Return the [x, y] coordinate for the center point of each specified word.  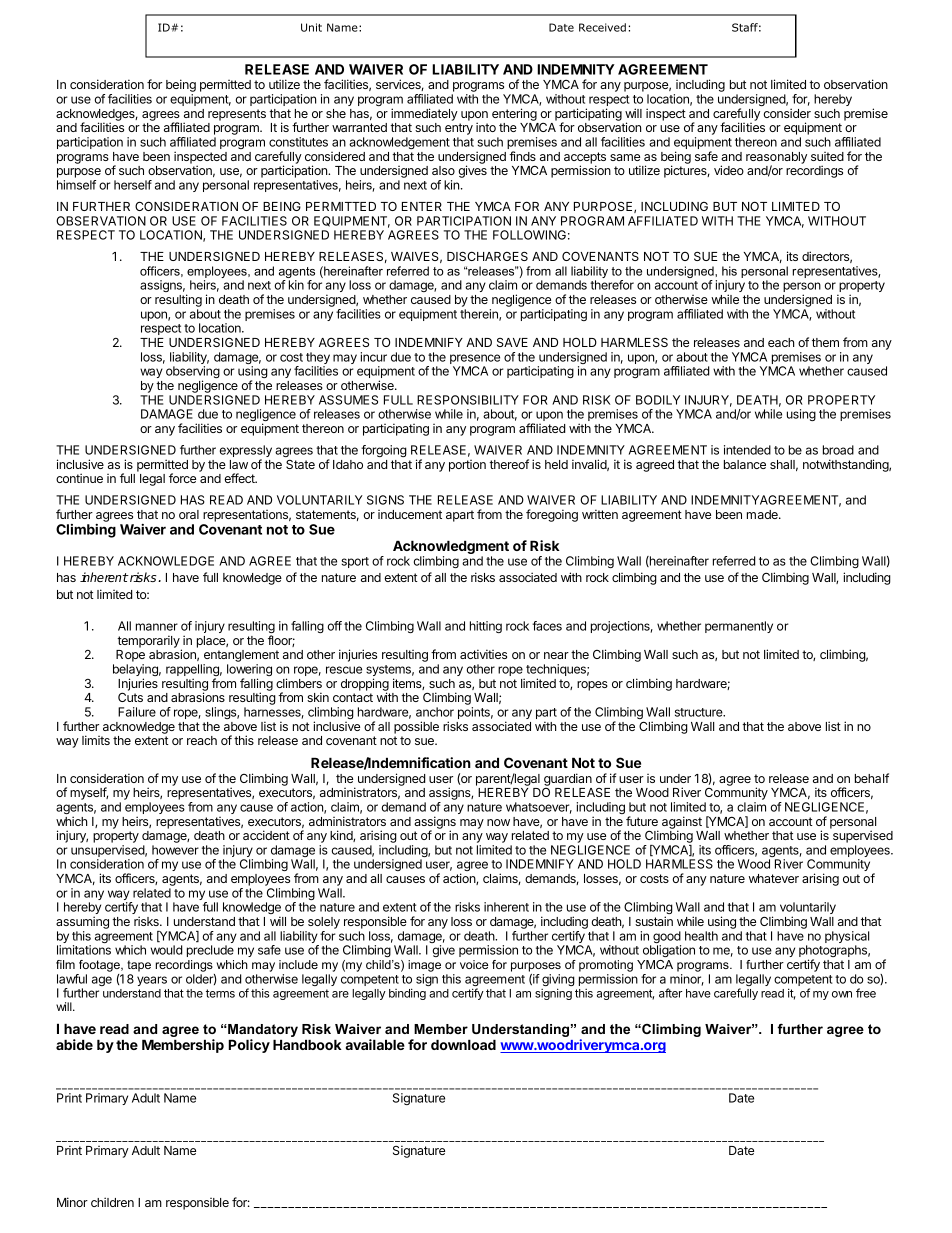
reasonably [776, 159]
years [152, 981]
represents [237, 115]
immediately [424, 114]
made [763, 514]
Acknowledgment [451, 547]
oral [189, 514]
